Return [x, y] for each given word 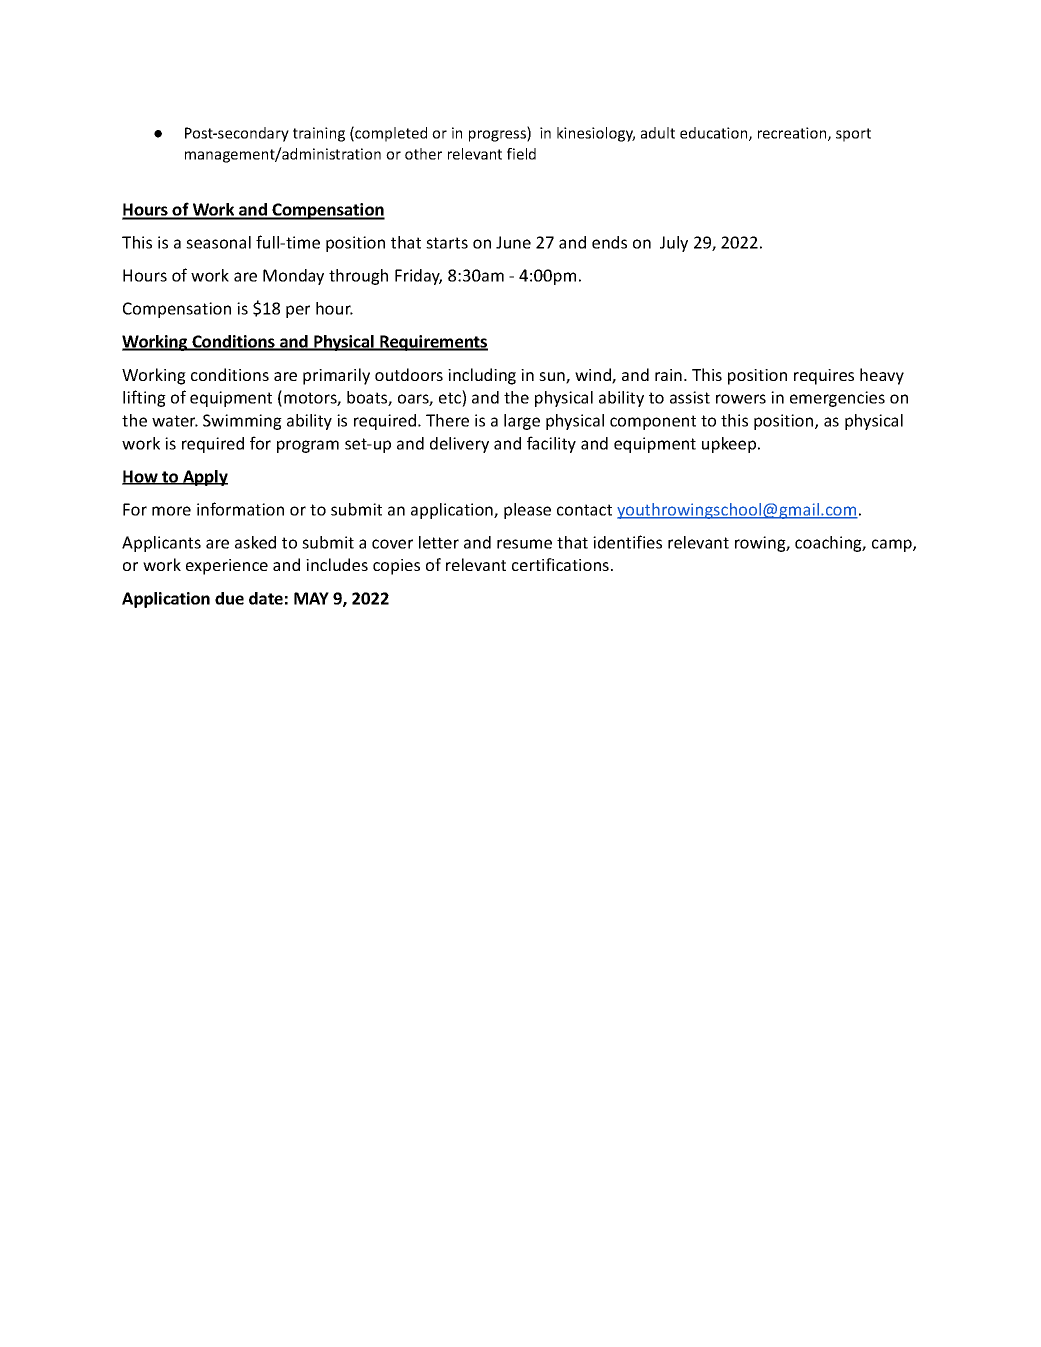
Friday [418, 277]
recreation [793, 134]
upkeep [730, 445]
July [674, 244]
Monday [293, 277]
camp [893, 545]
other [423, 154]
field [521, 154]
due [229, 598]
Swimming [242, 422]
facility [551, 444]
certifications [560, 564]
